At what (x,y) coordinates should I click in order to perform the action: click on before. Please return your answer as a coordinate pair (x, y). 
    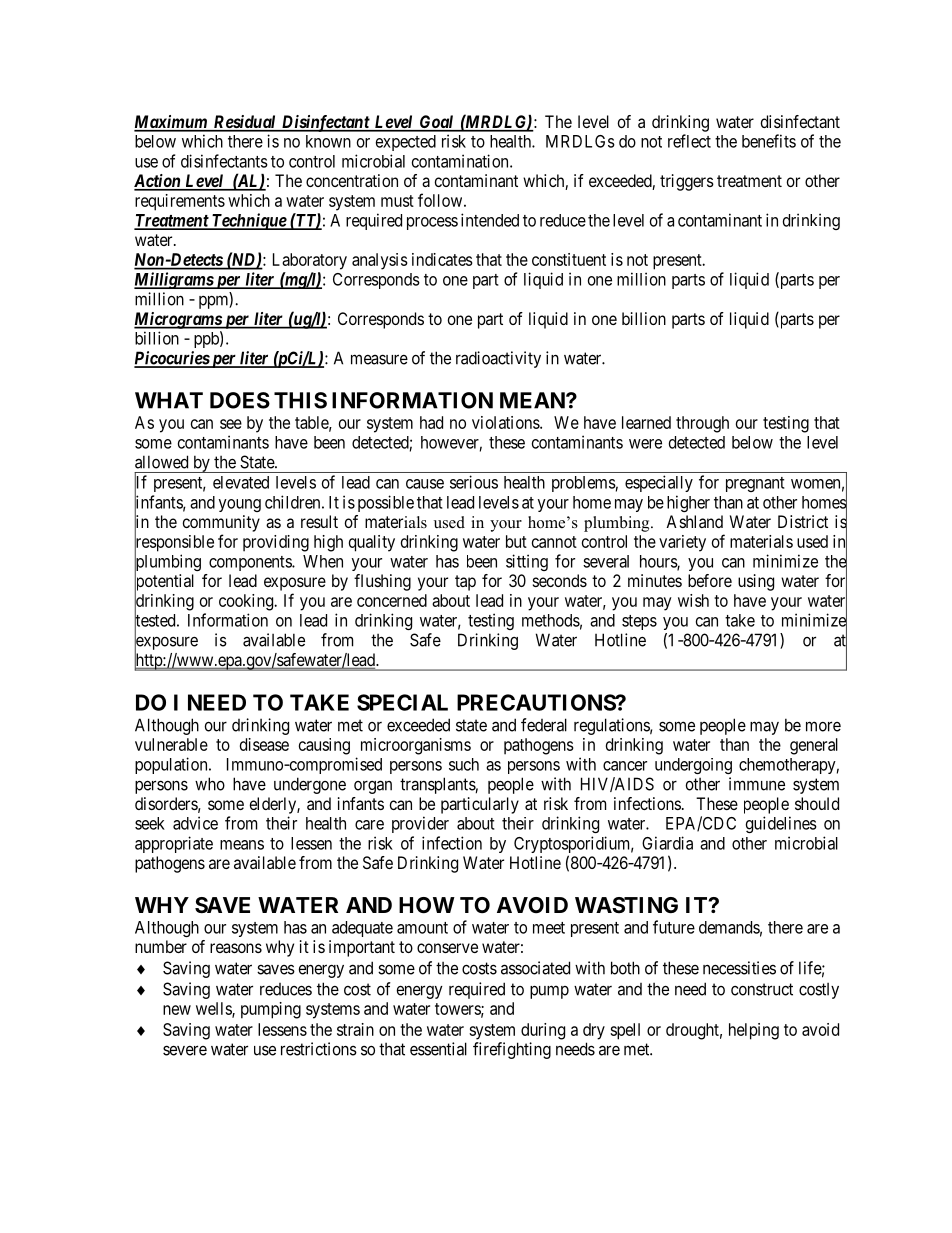
    Looking at the image, I should click on (710, 580).
